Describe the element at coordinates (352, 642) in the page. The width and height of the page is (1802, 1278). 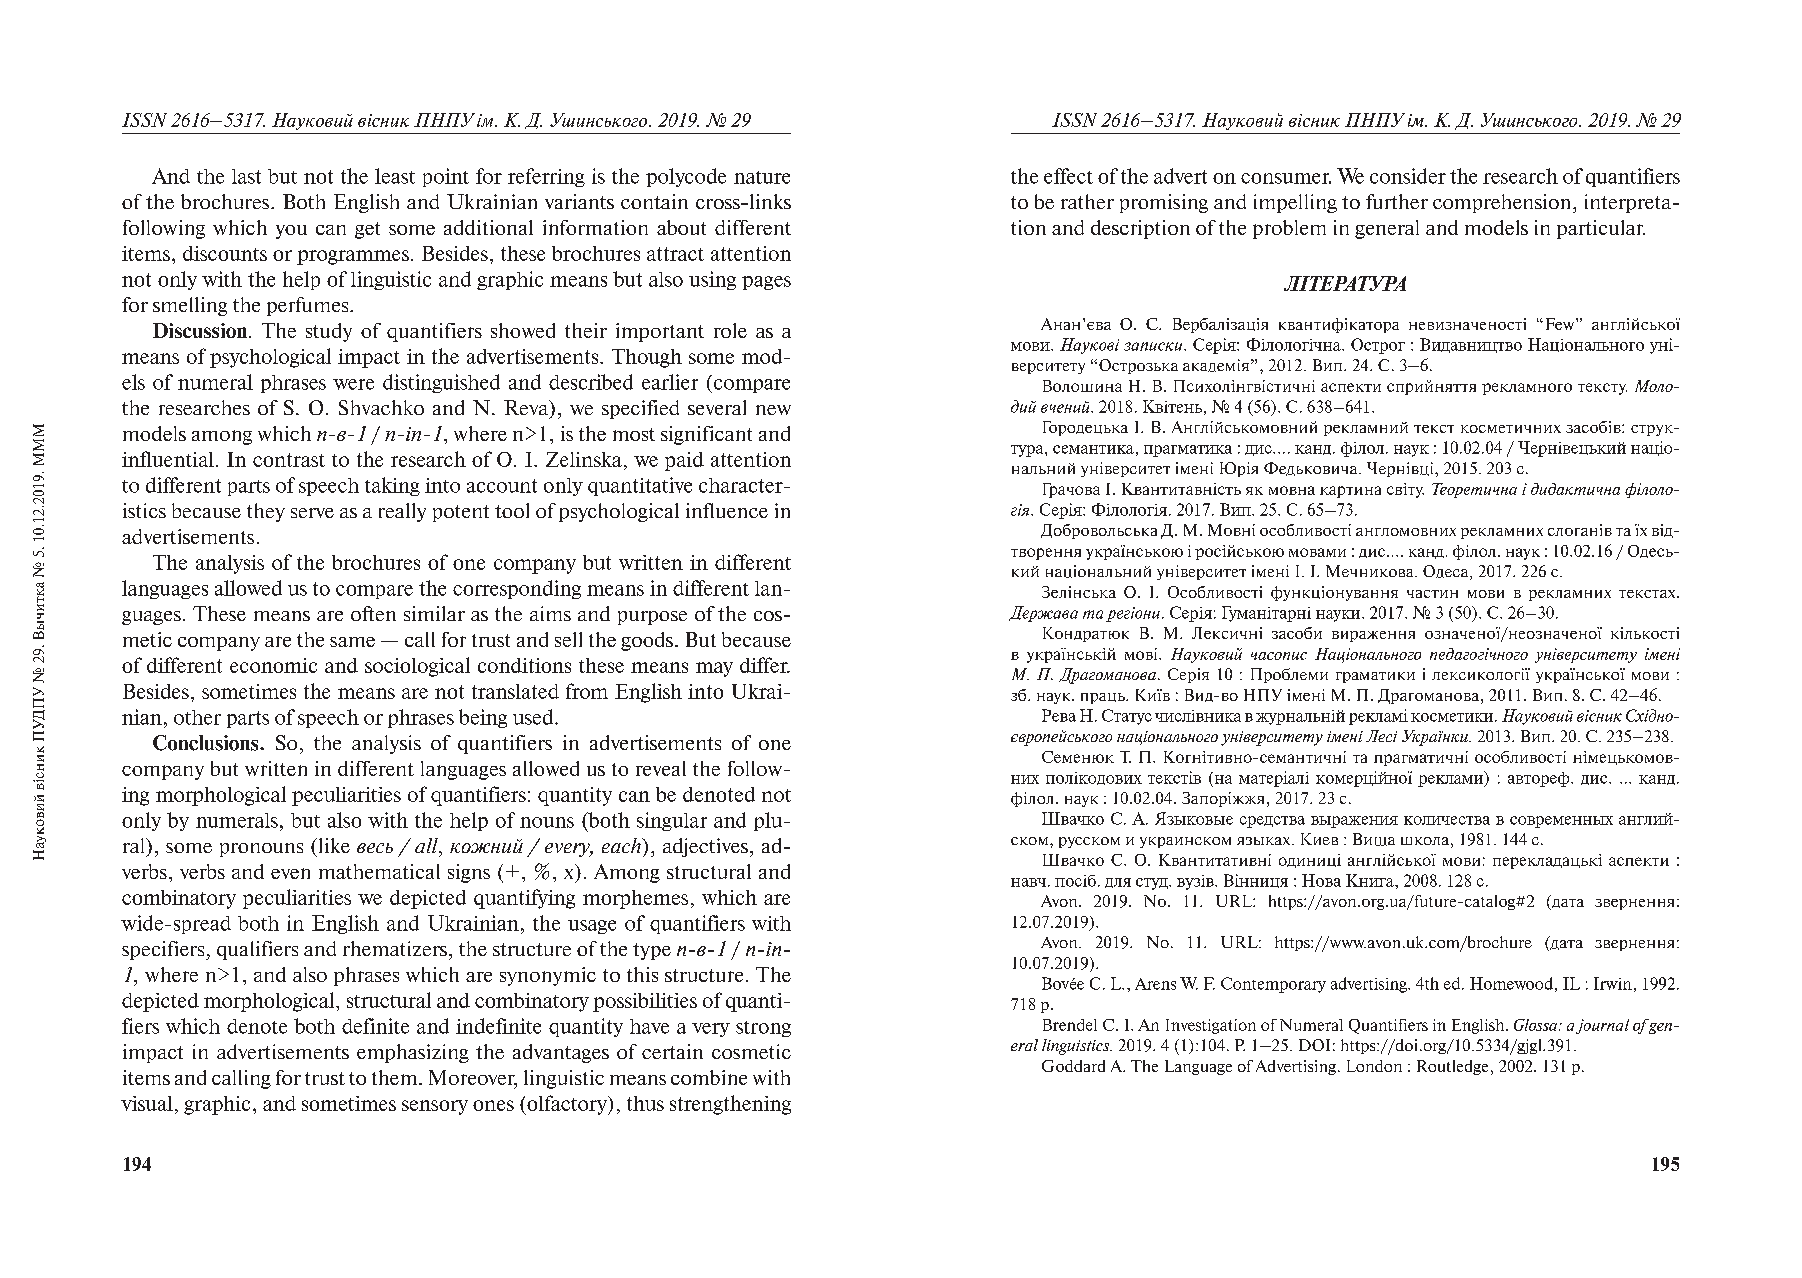
I see `same` at that location.
